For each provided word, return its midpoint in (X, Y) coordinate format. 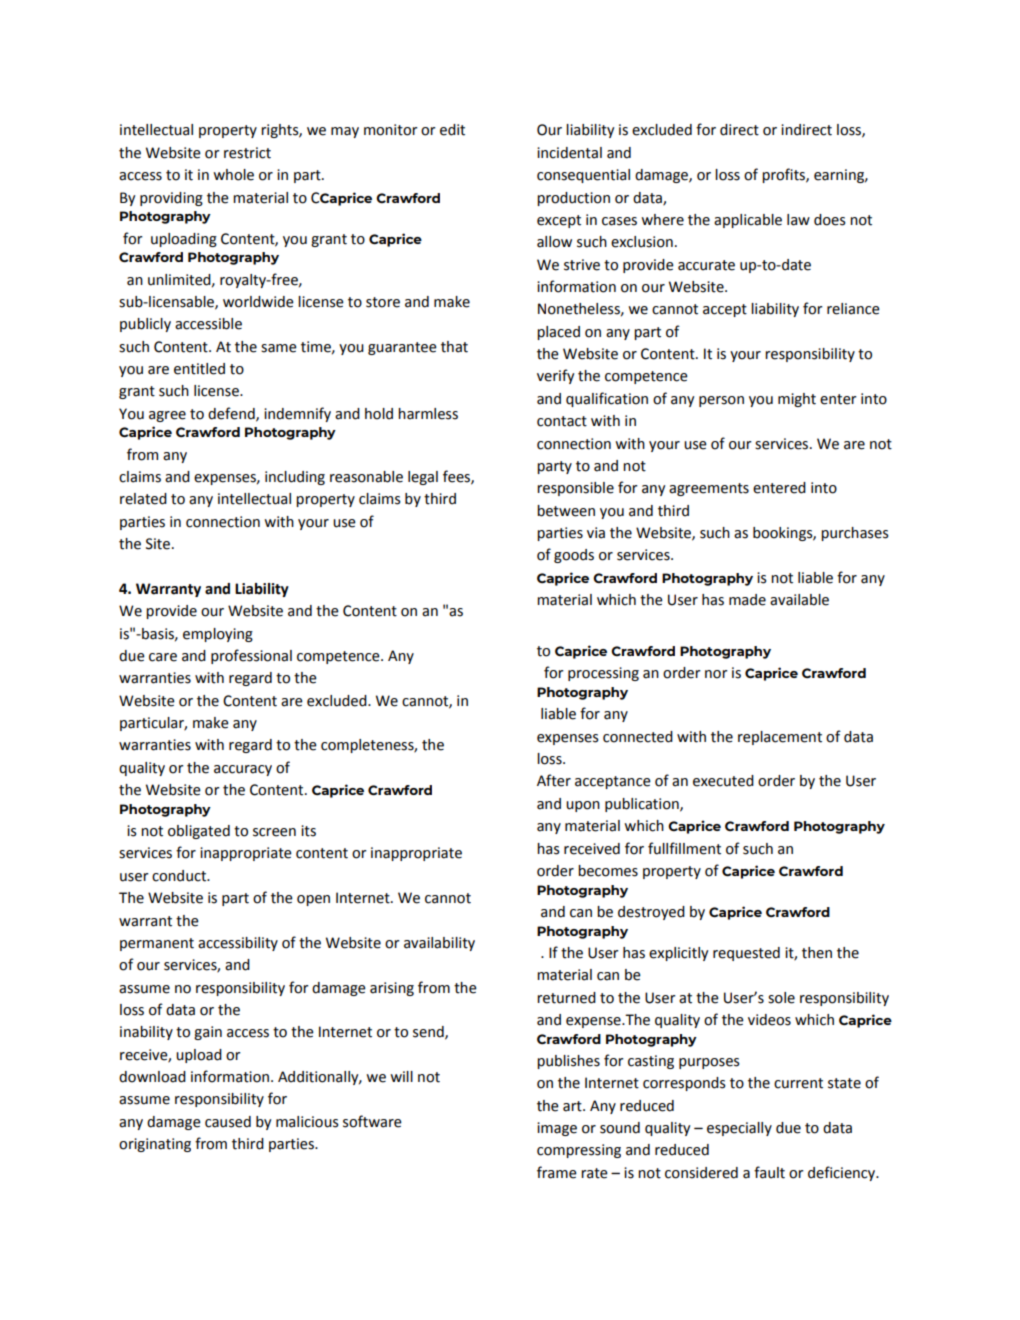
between (566, 511)
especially (739, 1129)
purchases (855, 534)
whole (233, 175)
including (295, 478)
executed (723, 781)
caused (228, 1122)
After (554, 780)
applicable (748, 221)
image (557, 1129)
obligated (199, 832)
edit (452, 130)
